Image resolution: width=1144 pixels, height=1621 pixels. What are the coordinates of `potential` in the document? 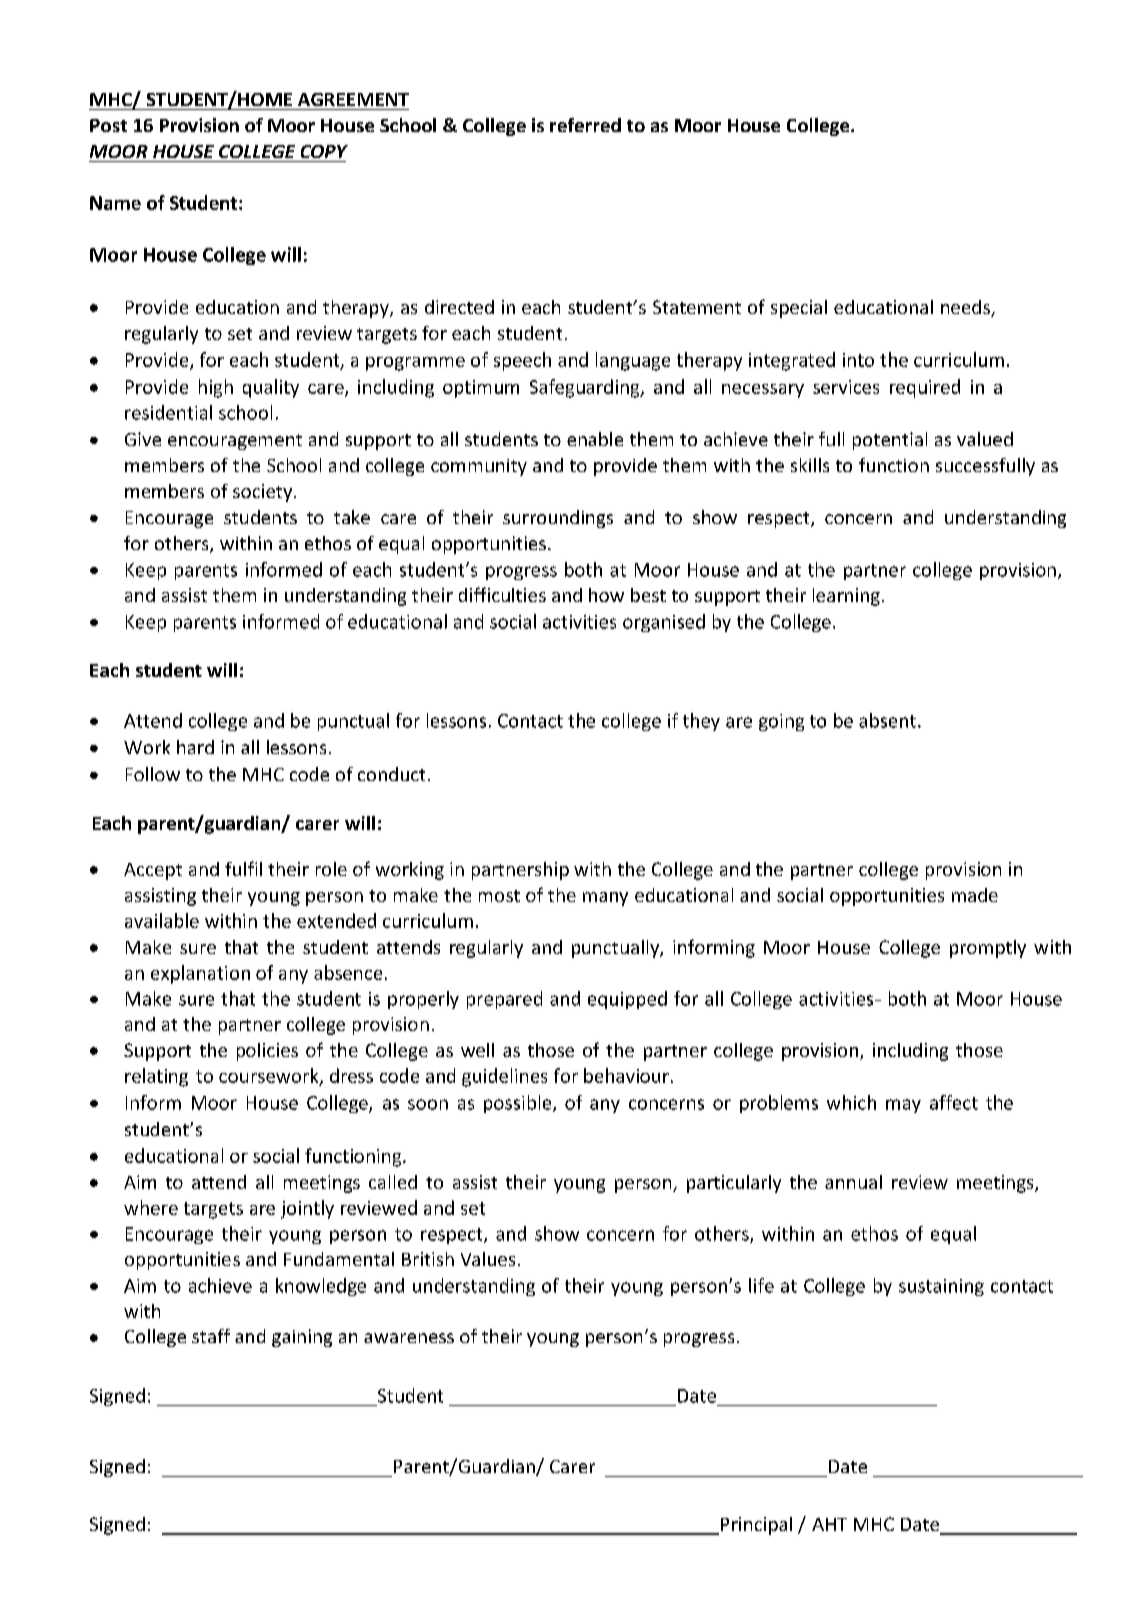 It's located at (890, 441).
